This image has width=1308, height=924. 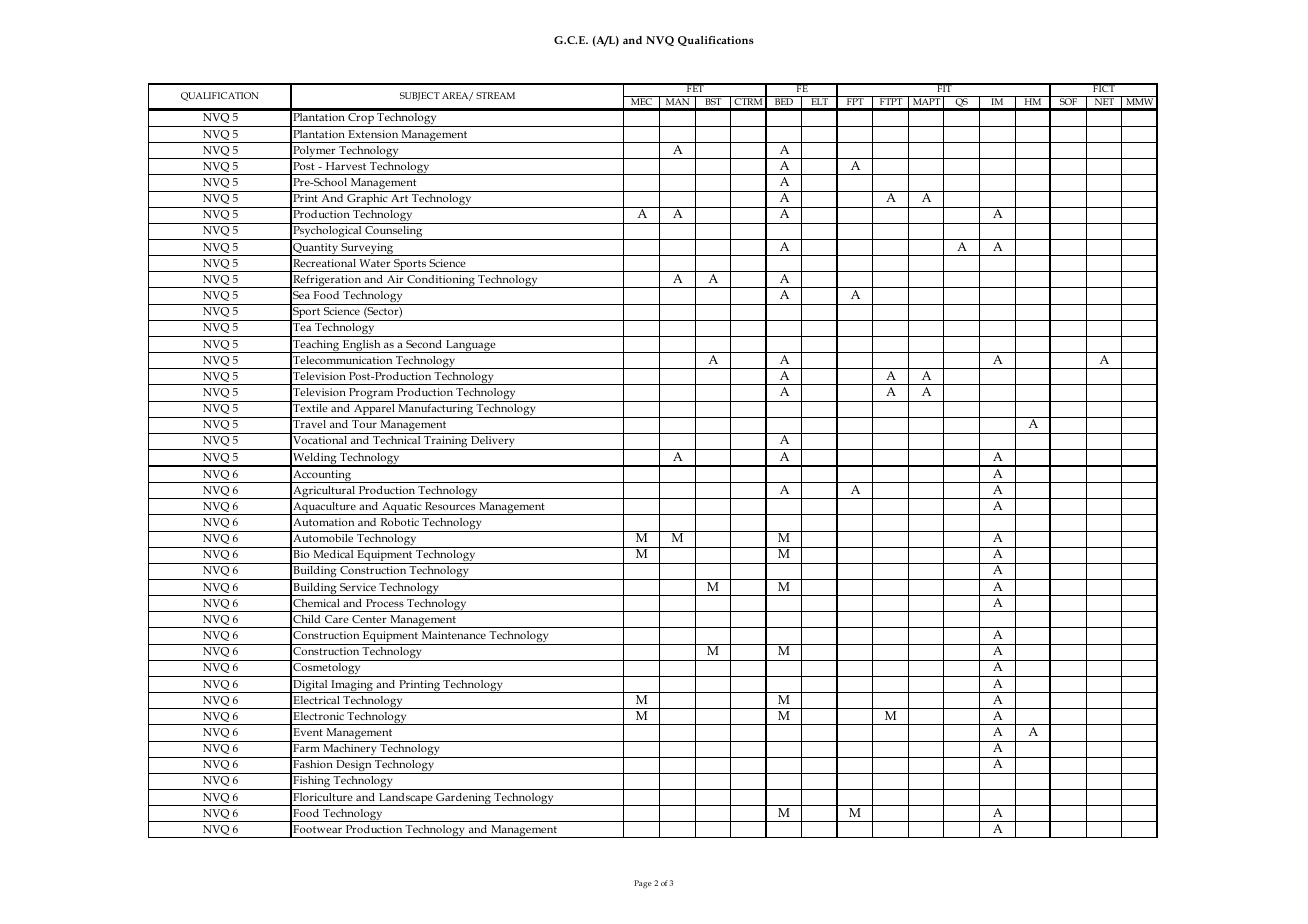 What do you see at coordinates (420, 96) in the image?
I see `SUBJECT` at bounding box center [420, 96].
